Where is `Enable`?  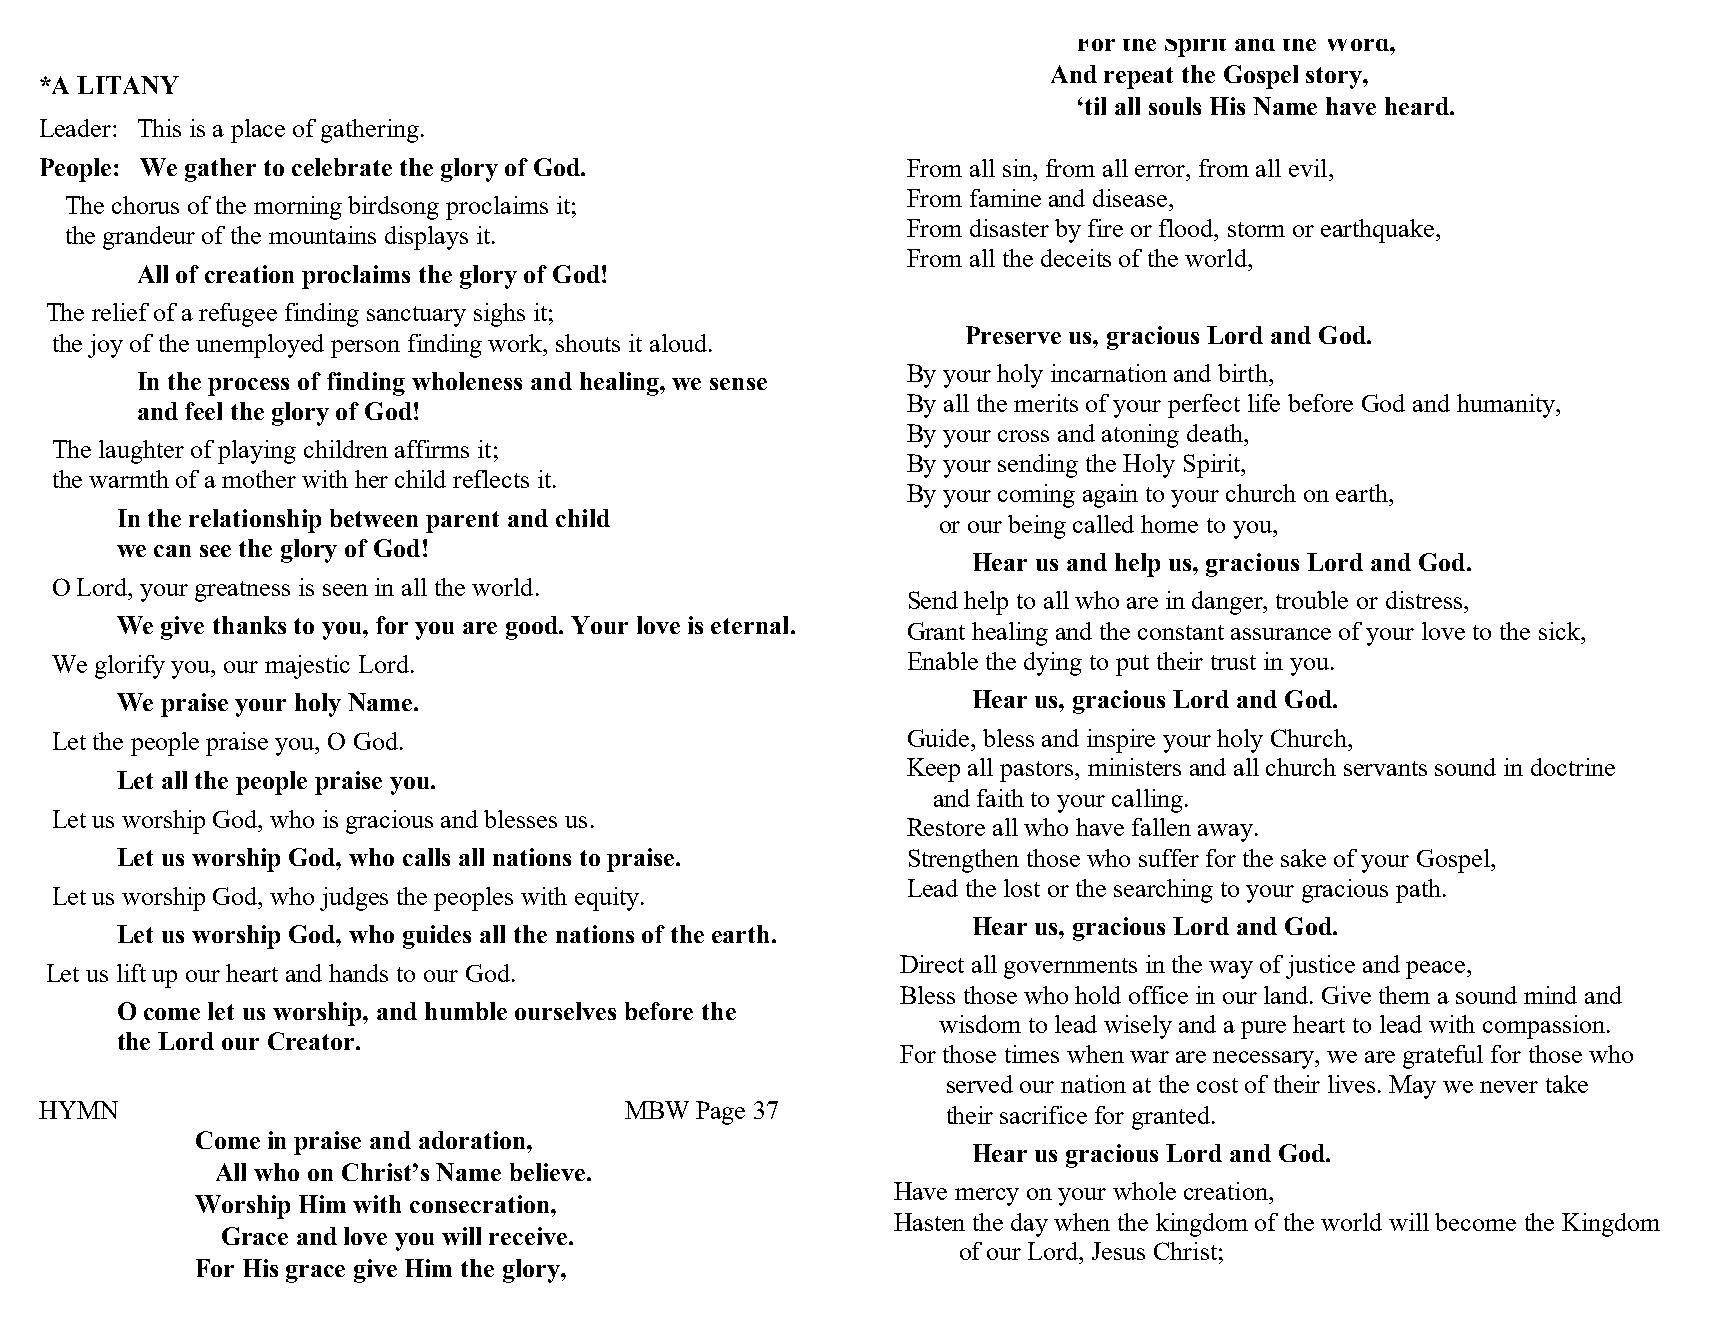
Enable is located at coordinates (943, 661).
